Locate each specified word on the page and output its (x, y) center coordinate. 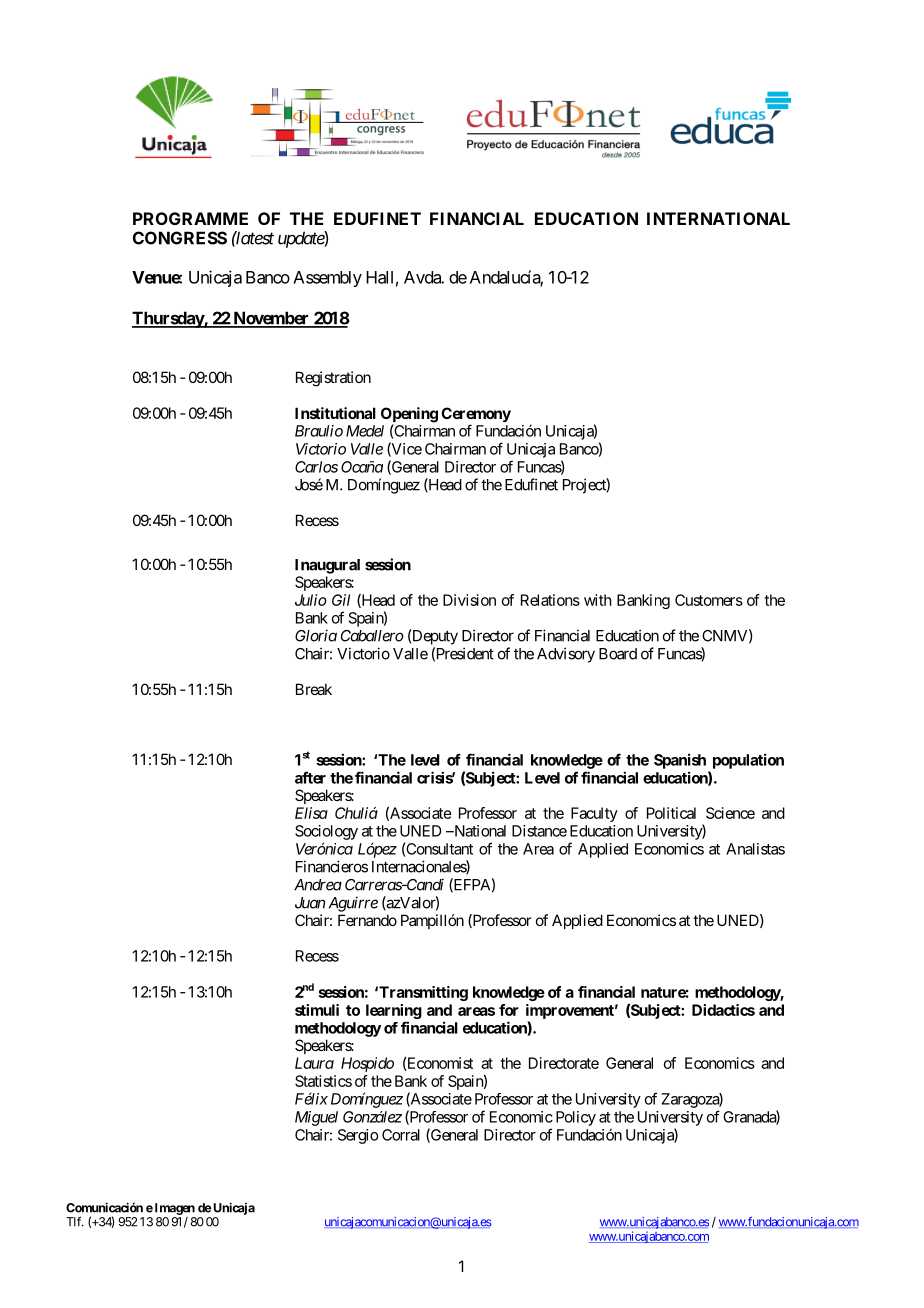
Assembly (327, 279)
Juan (310, 903)
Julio (311, 600)
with (598, 600)
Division (469, 600)
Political (671, 813)
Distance (539, 831)
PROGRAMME (190, 218)
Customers (709, 600)
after (310, 777)
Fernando (367, 920)
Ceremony (476, 416)
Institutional (335, 413)
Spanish (680, 761)
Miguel (316, 1118)
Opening (409, 416)
